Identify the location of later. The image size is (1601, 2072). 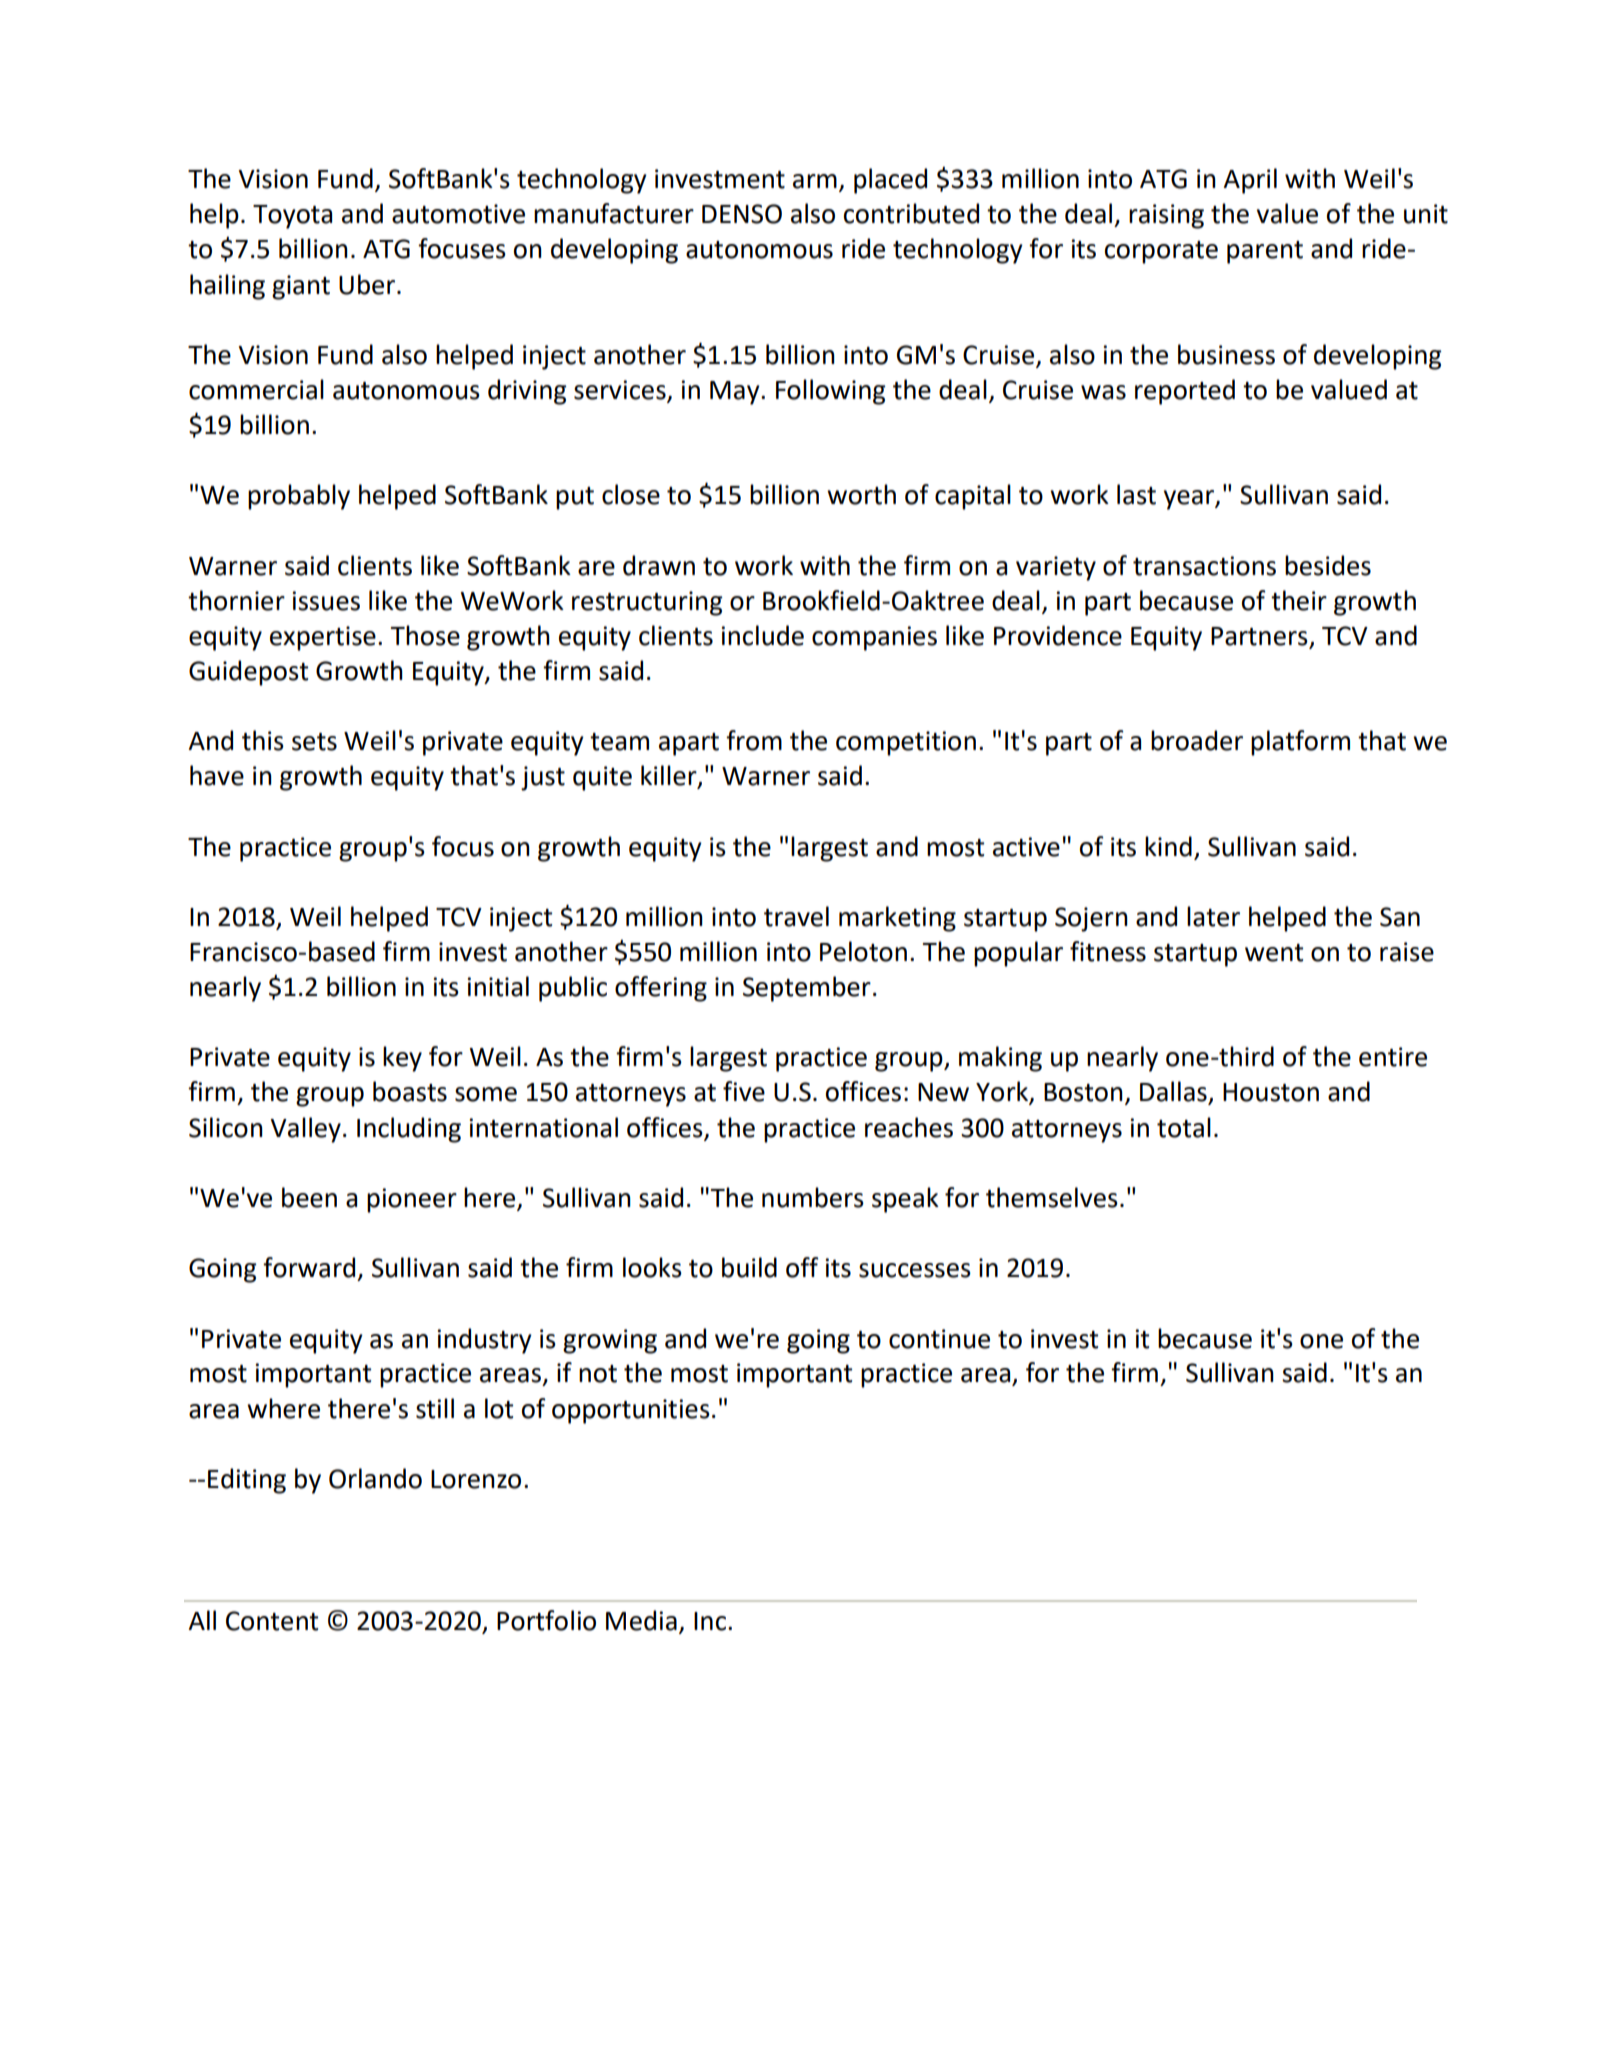
(1213, 916).
